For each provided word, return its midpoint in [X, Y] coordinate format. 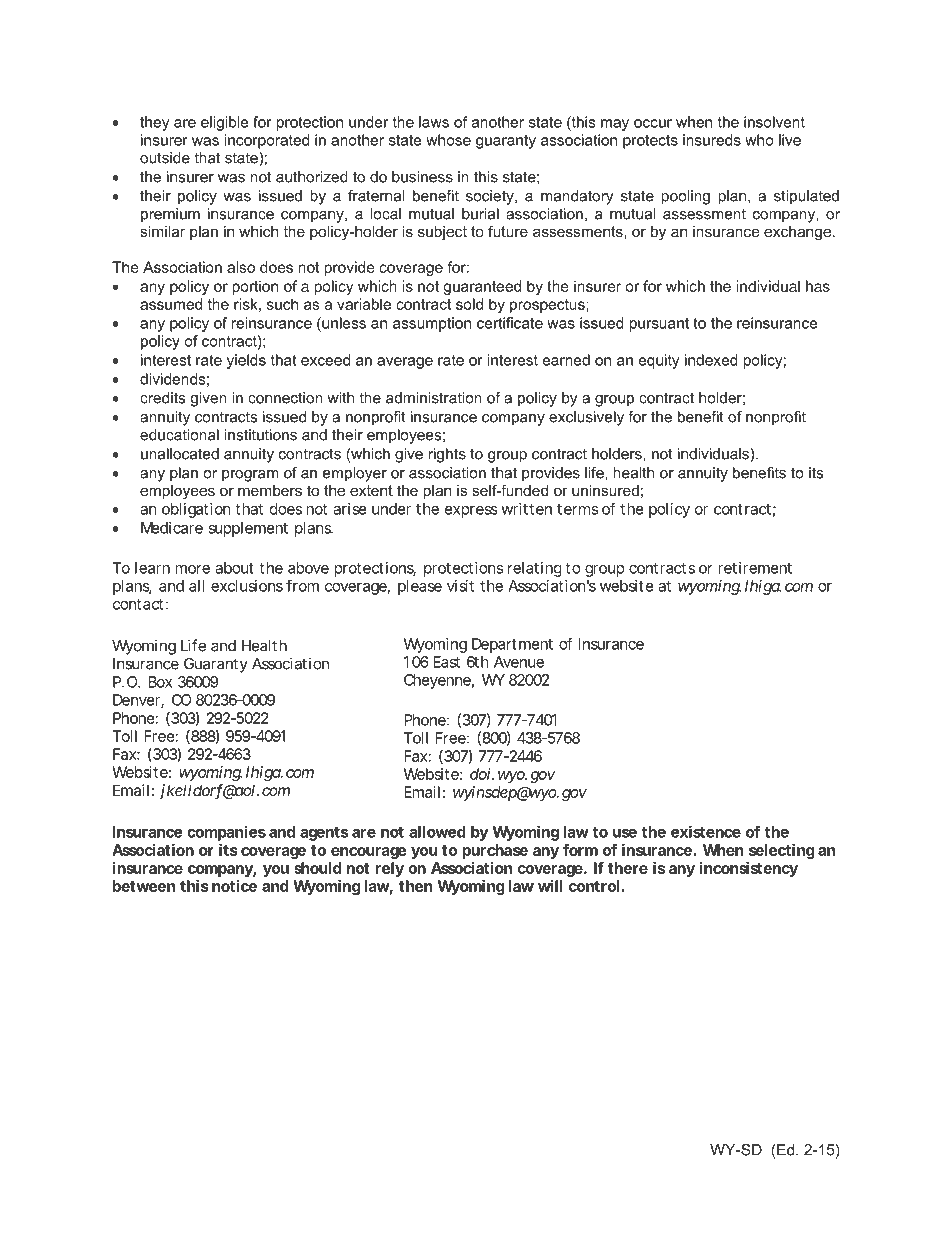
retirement [755, 568]
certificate [510, 323]
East [446, 662]
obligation [196, 510]
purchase [495, 851]
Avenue [519, 662]
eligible [225, 123]
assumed [171, 304]
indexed [711, 360]
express [471, 512]
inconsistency [749, 869]
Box [160, 682]
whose [448, 140]
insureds [712, 140]
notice [234, 886]
